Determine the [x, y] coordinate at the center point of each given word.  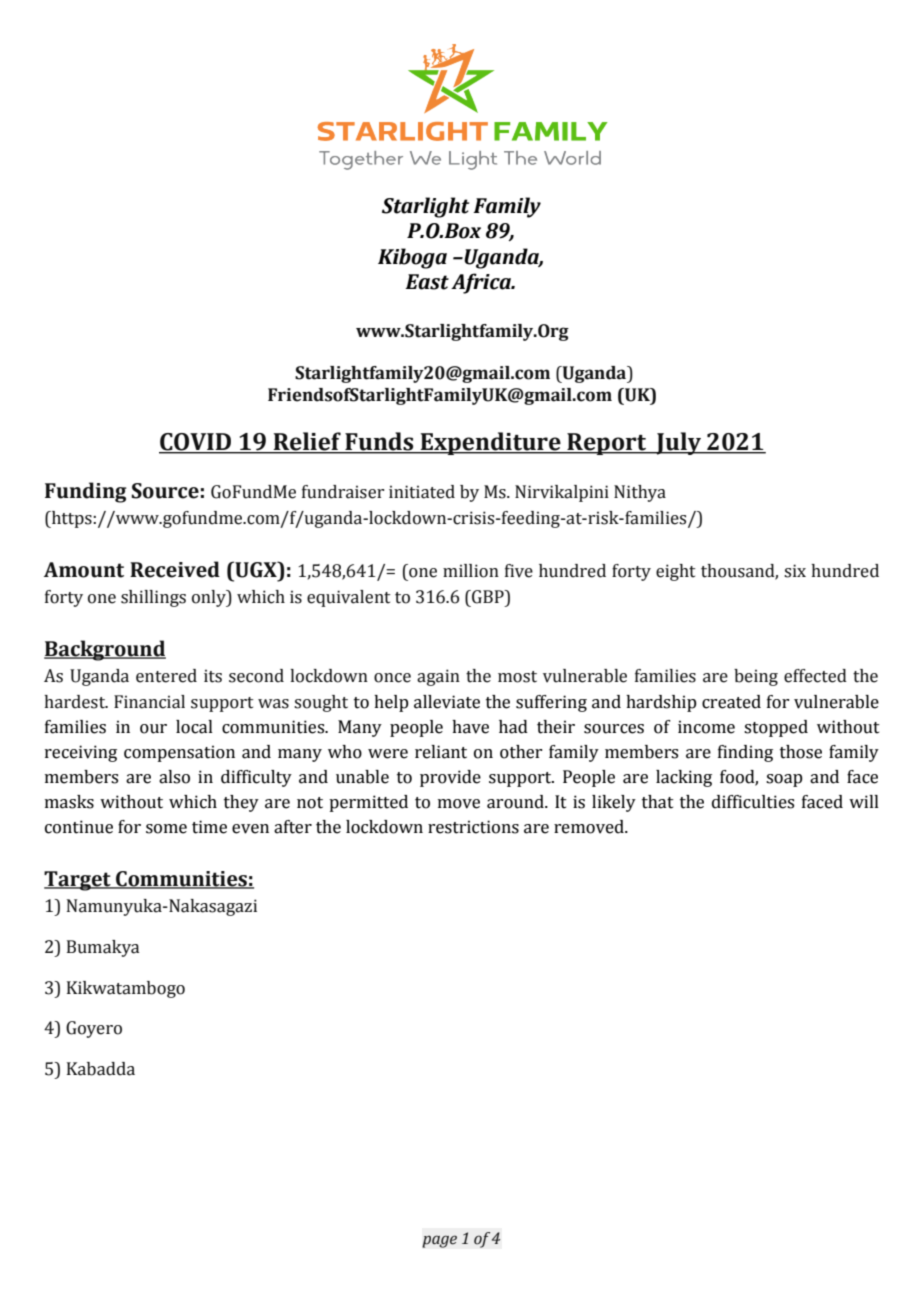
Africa [482, 283]
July [679, 443]
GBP [488, 597]
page [439, 1241]
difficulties [753, 802]
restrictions [473, 827]
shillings [153, 598]
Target [78, 881]
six [795, 571]
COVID [196, 443]
